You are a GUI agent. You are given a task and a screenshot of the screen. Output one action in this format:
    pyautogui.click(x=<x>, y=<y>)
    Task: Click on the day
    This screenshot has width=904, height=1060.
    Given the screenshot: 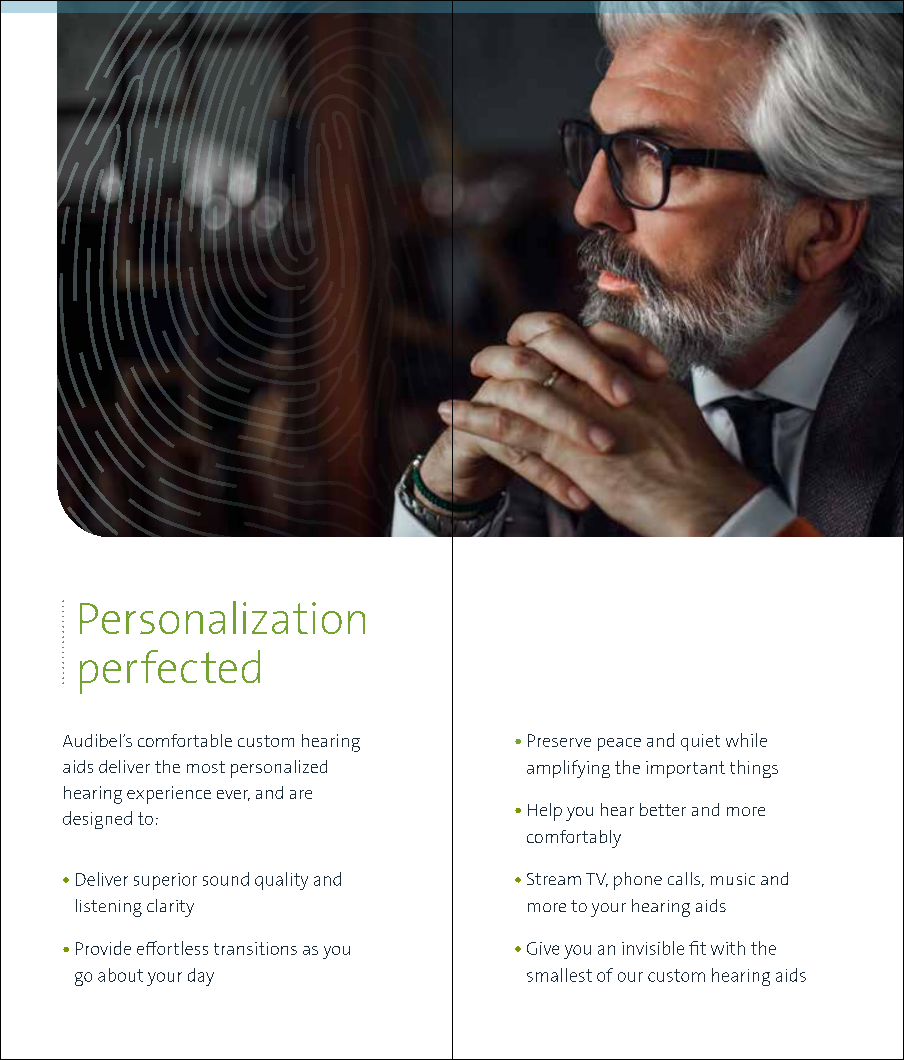 What is the action you would take?
    pyautogui.click(x=201, y=977)
